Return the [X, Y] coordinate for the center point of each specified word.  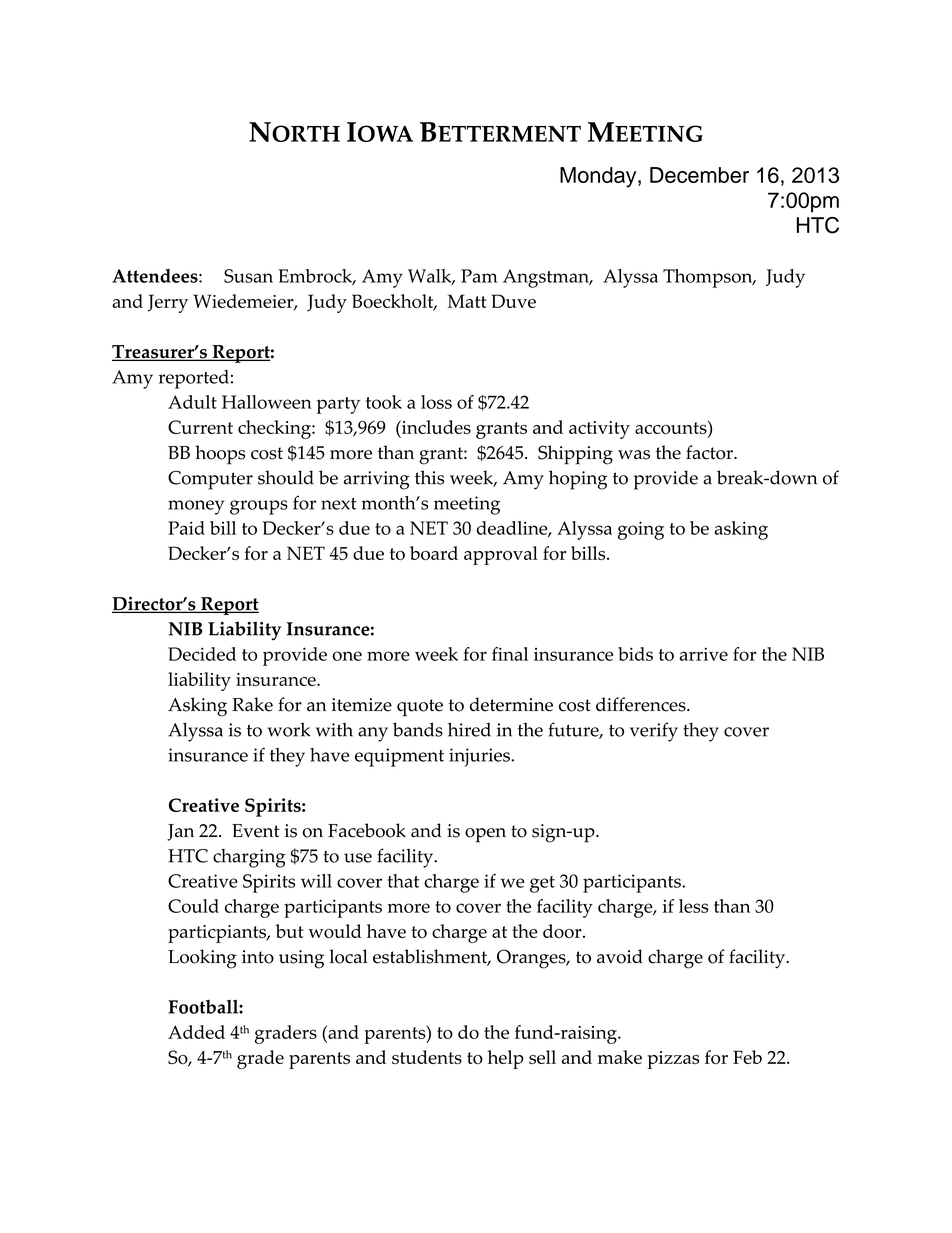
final [510, 654]
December [699, 175]
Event [256, 831]
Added [196, 1032]
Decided [202, 654]
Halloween [267, 402]
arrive [704, 654]
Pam [479, 276]
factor [710, 452]
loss [436, 402]
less [693, 906]
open [485, 835]
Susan [248, 276]
